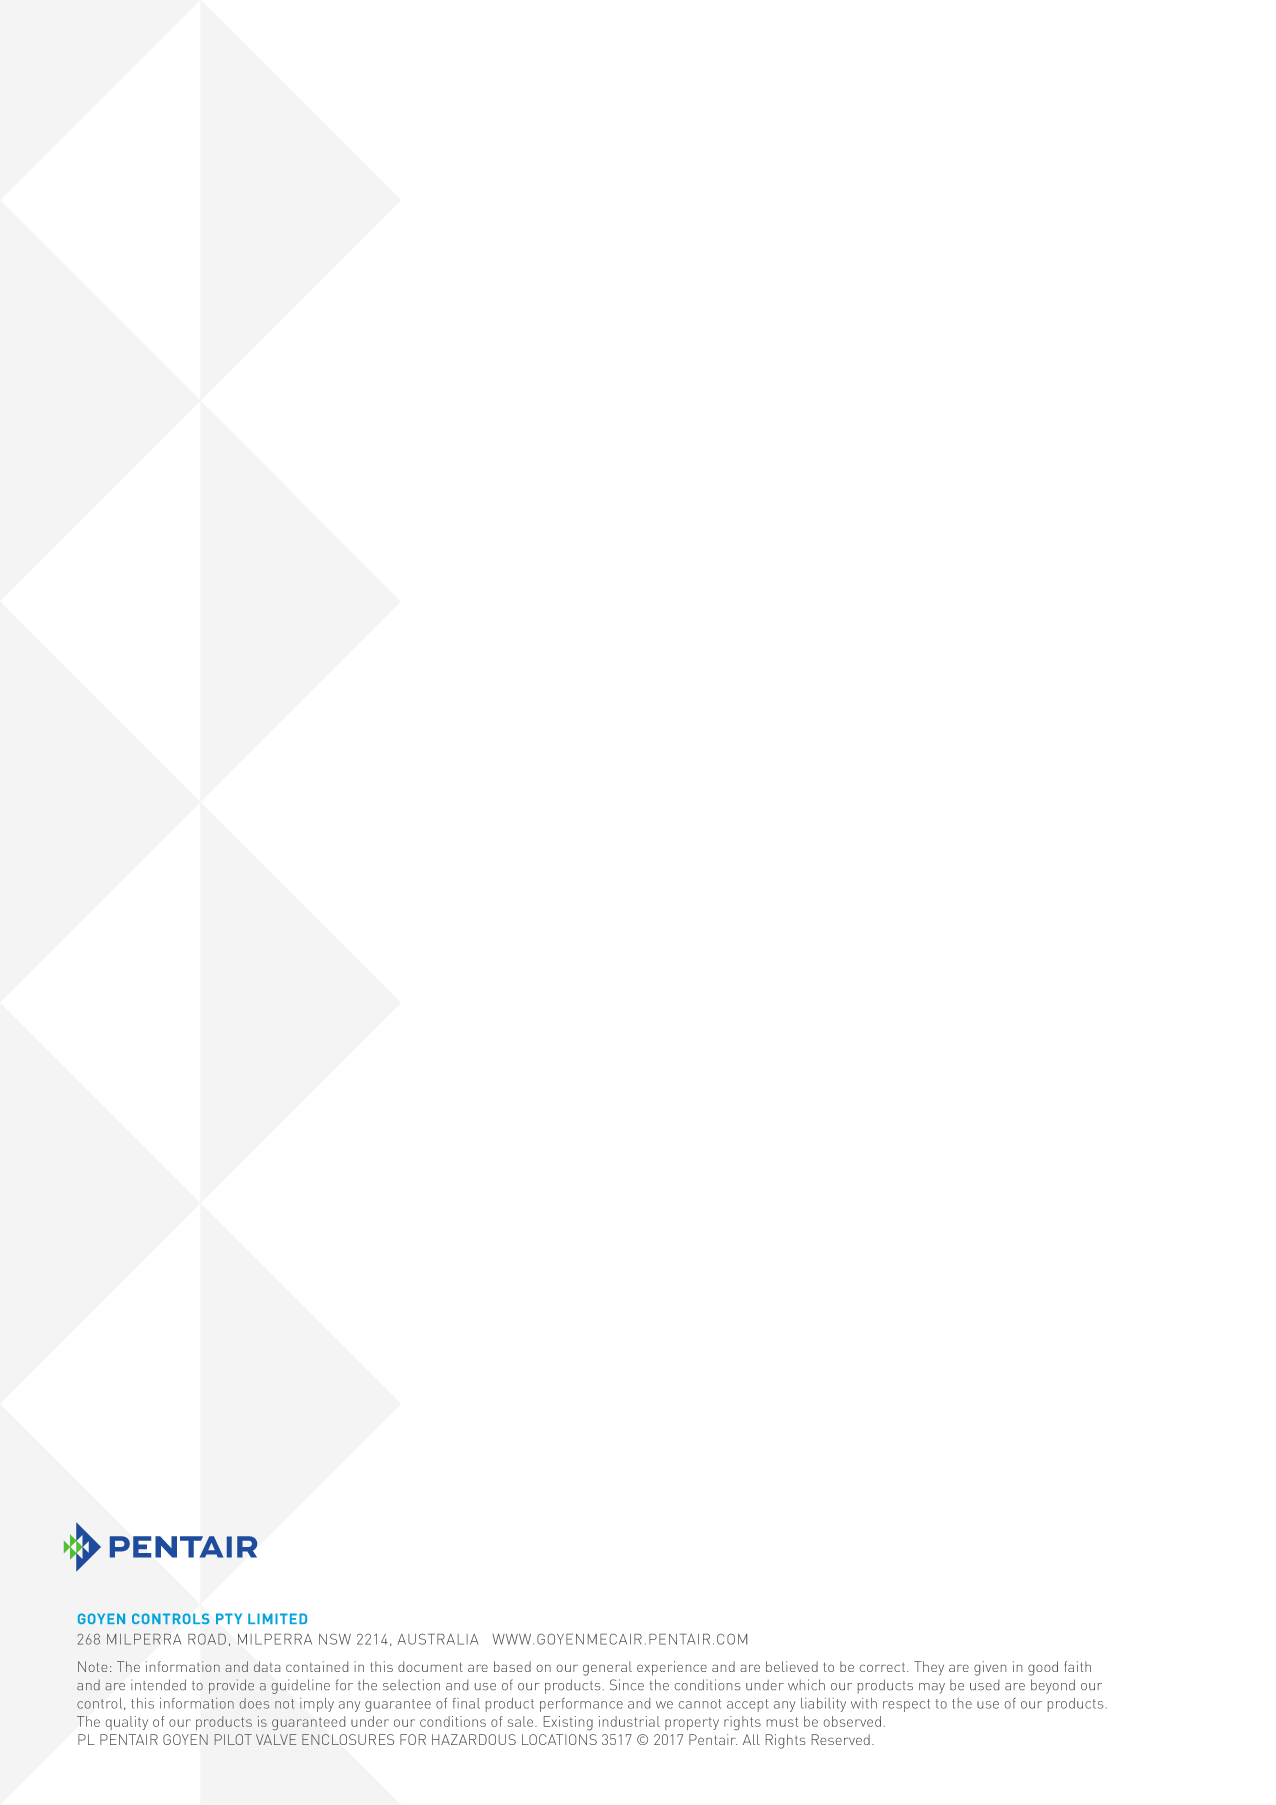 The image size is (1276, 1805). I want to click on Reserved, so click(841, 1739).
